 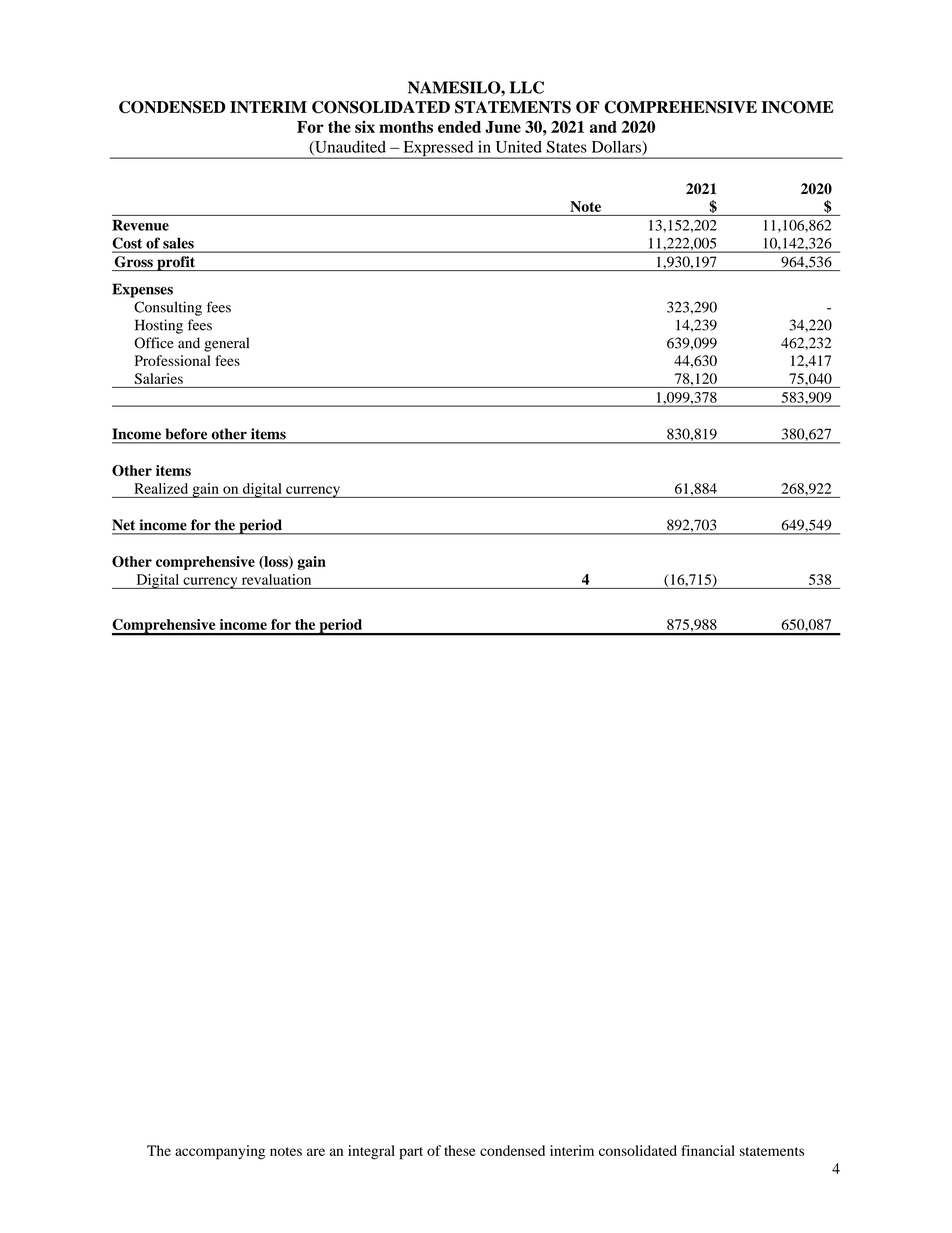 I want to click on Dollars, so click(x=617, y=148).
